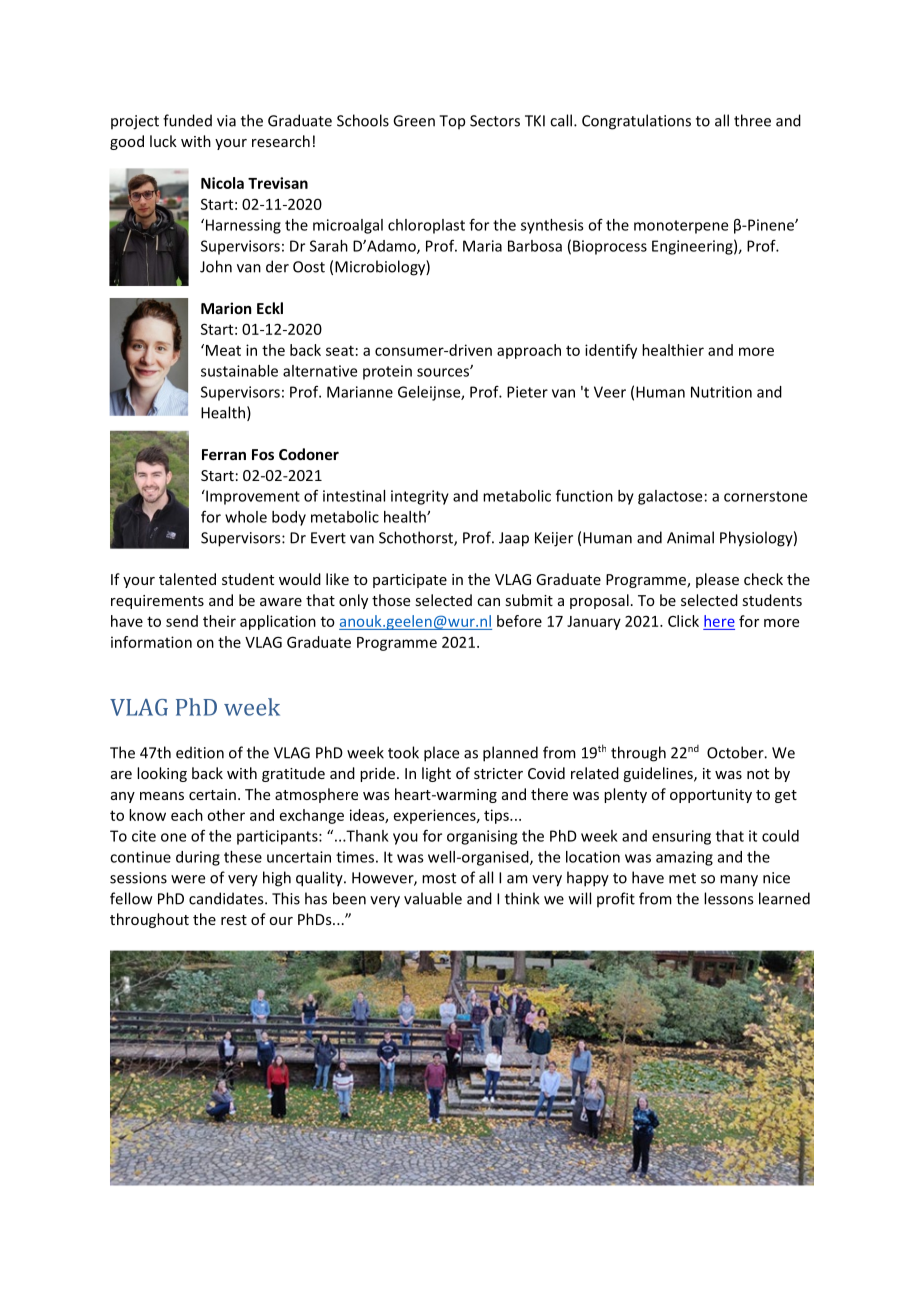  I want to click on guidelines, so click(659, 774).
